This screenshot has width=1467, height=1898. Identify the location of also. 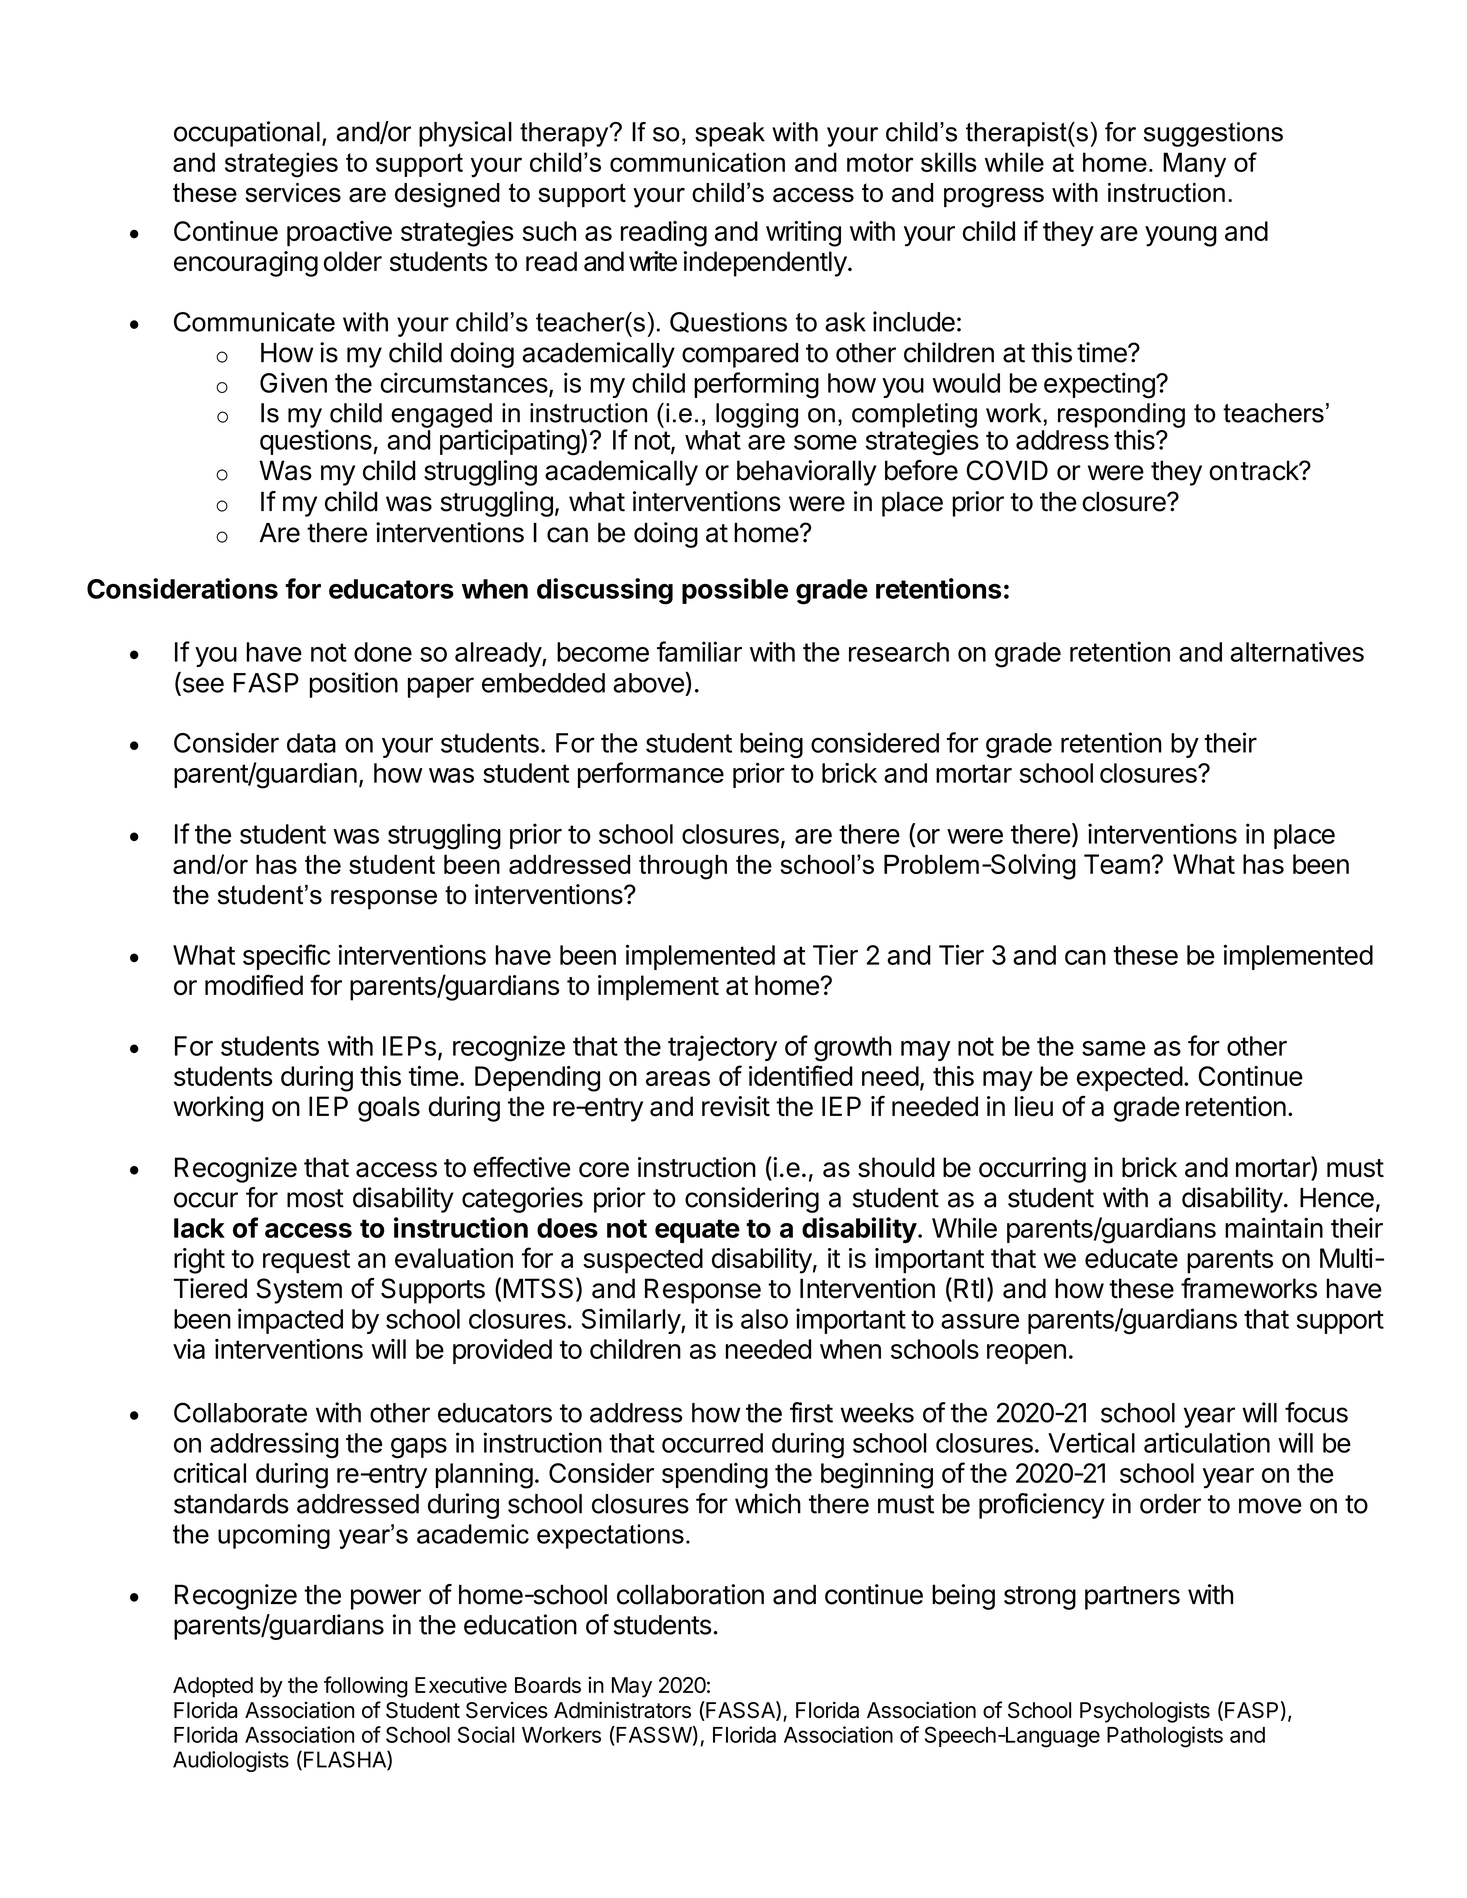
(764, 1319).
